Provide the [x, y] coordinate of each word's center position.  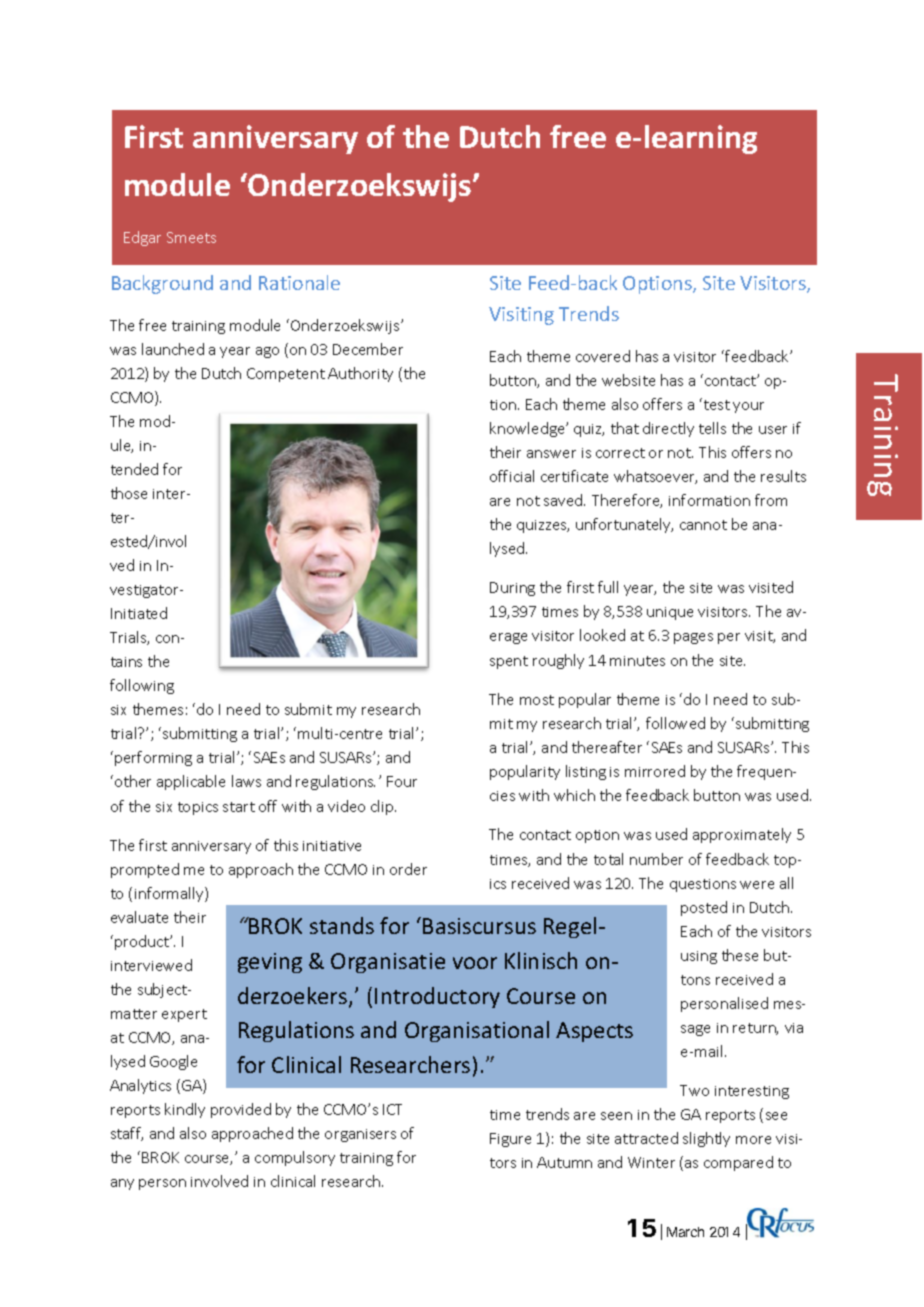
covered [603, 356]
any [122, 1184]
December [368, 349]
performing [153, 758]
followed [675, 723]
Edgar [142, 238]
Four [402, 781]
